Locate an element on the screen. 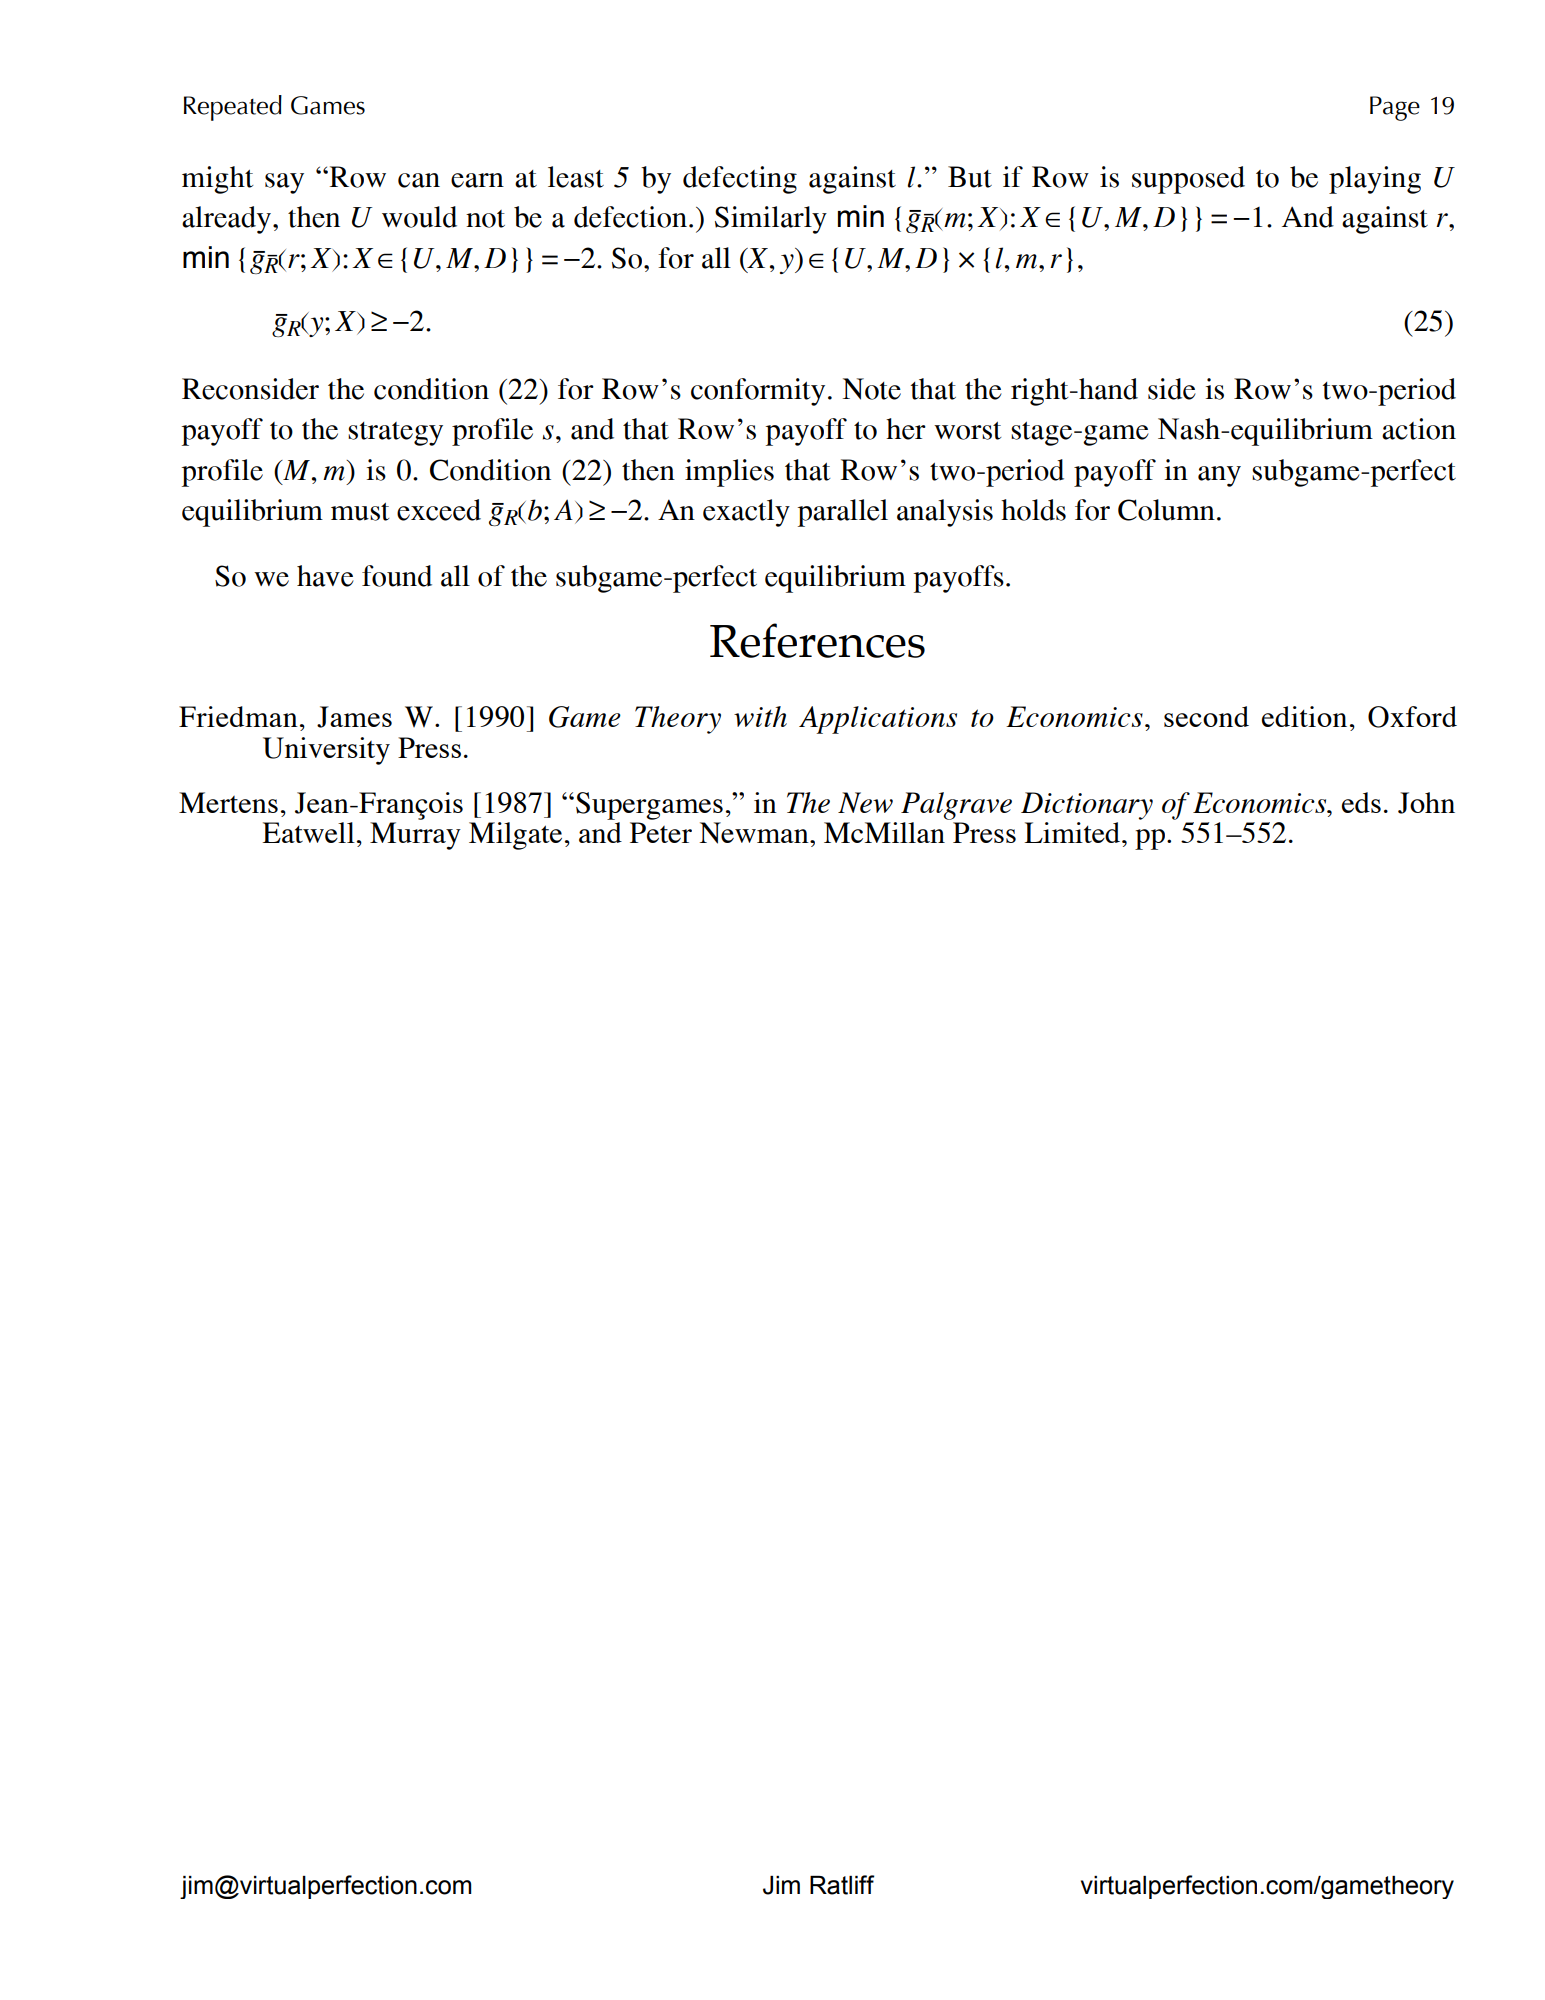 The image size is (1545, 2000). can is located at coordinates (419, 180).
